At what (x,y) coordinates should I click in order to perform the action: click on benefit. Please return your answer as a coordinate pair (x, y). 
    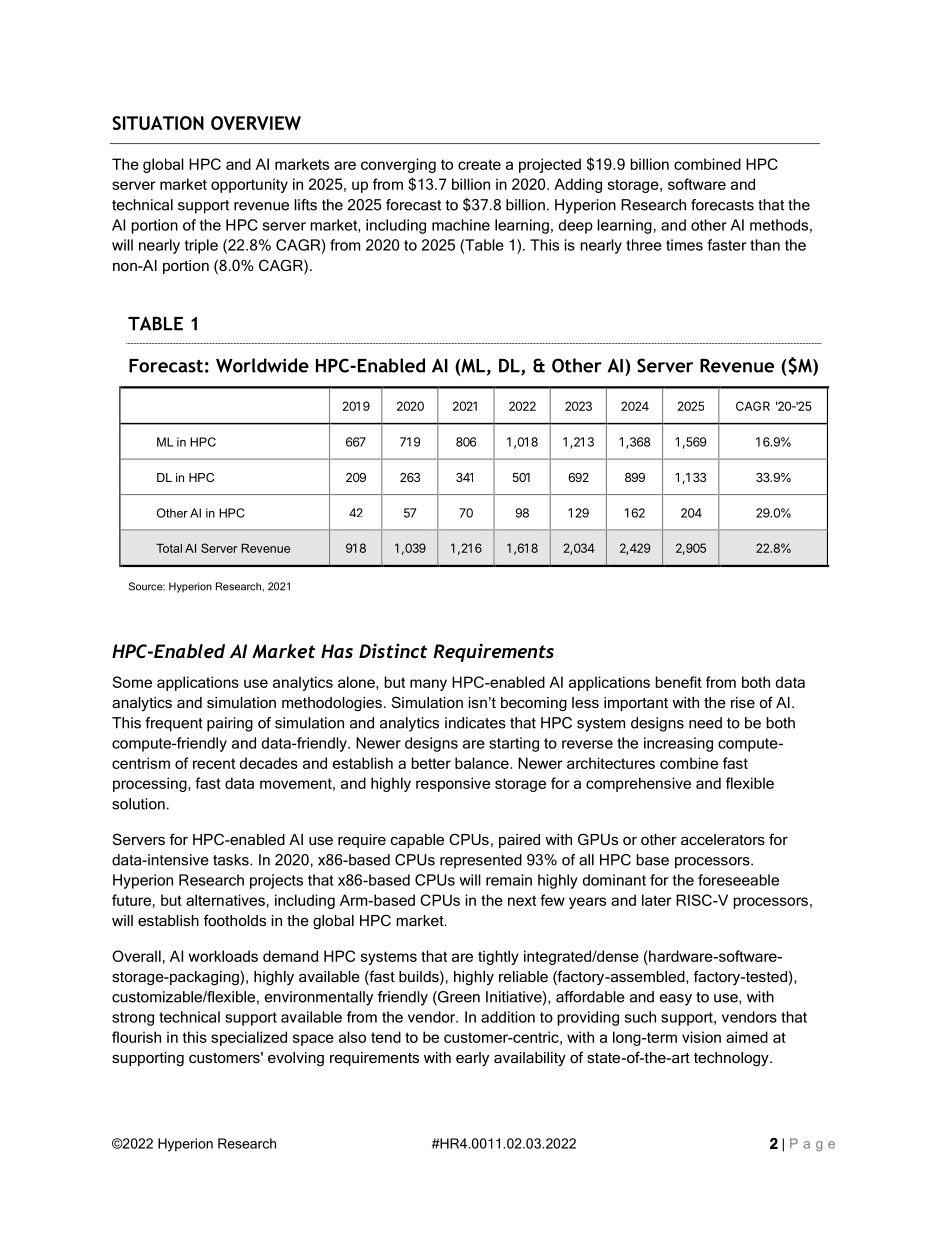
    Looking at the image, I should click on (678, 682).
